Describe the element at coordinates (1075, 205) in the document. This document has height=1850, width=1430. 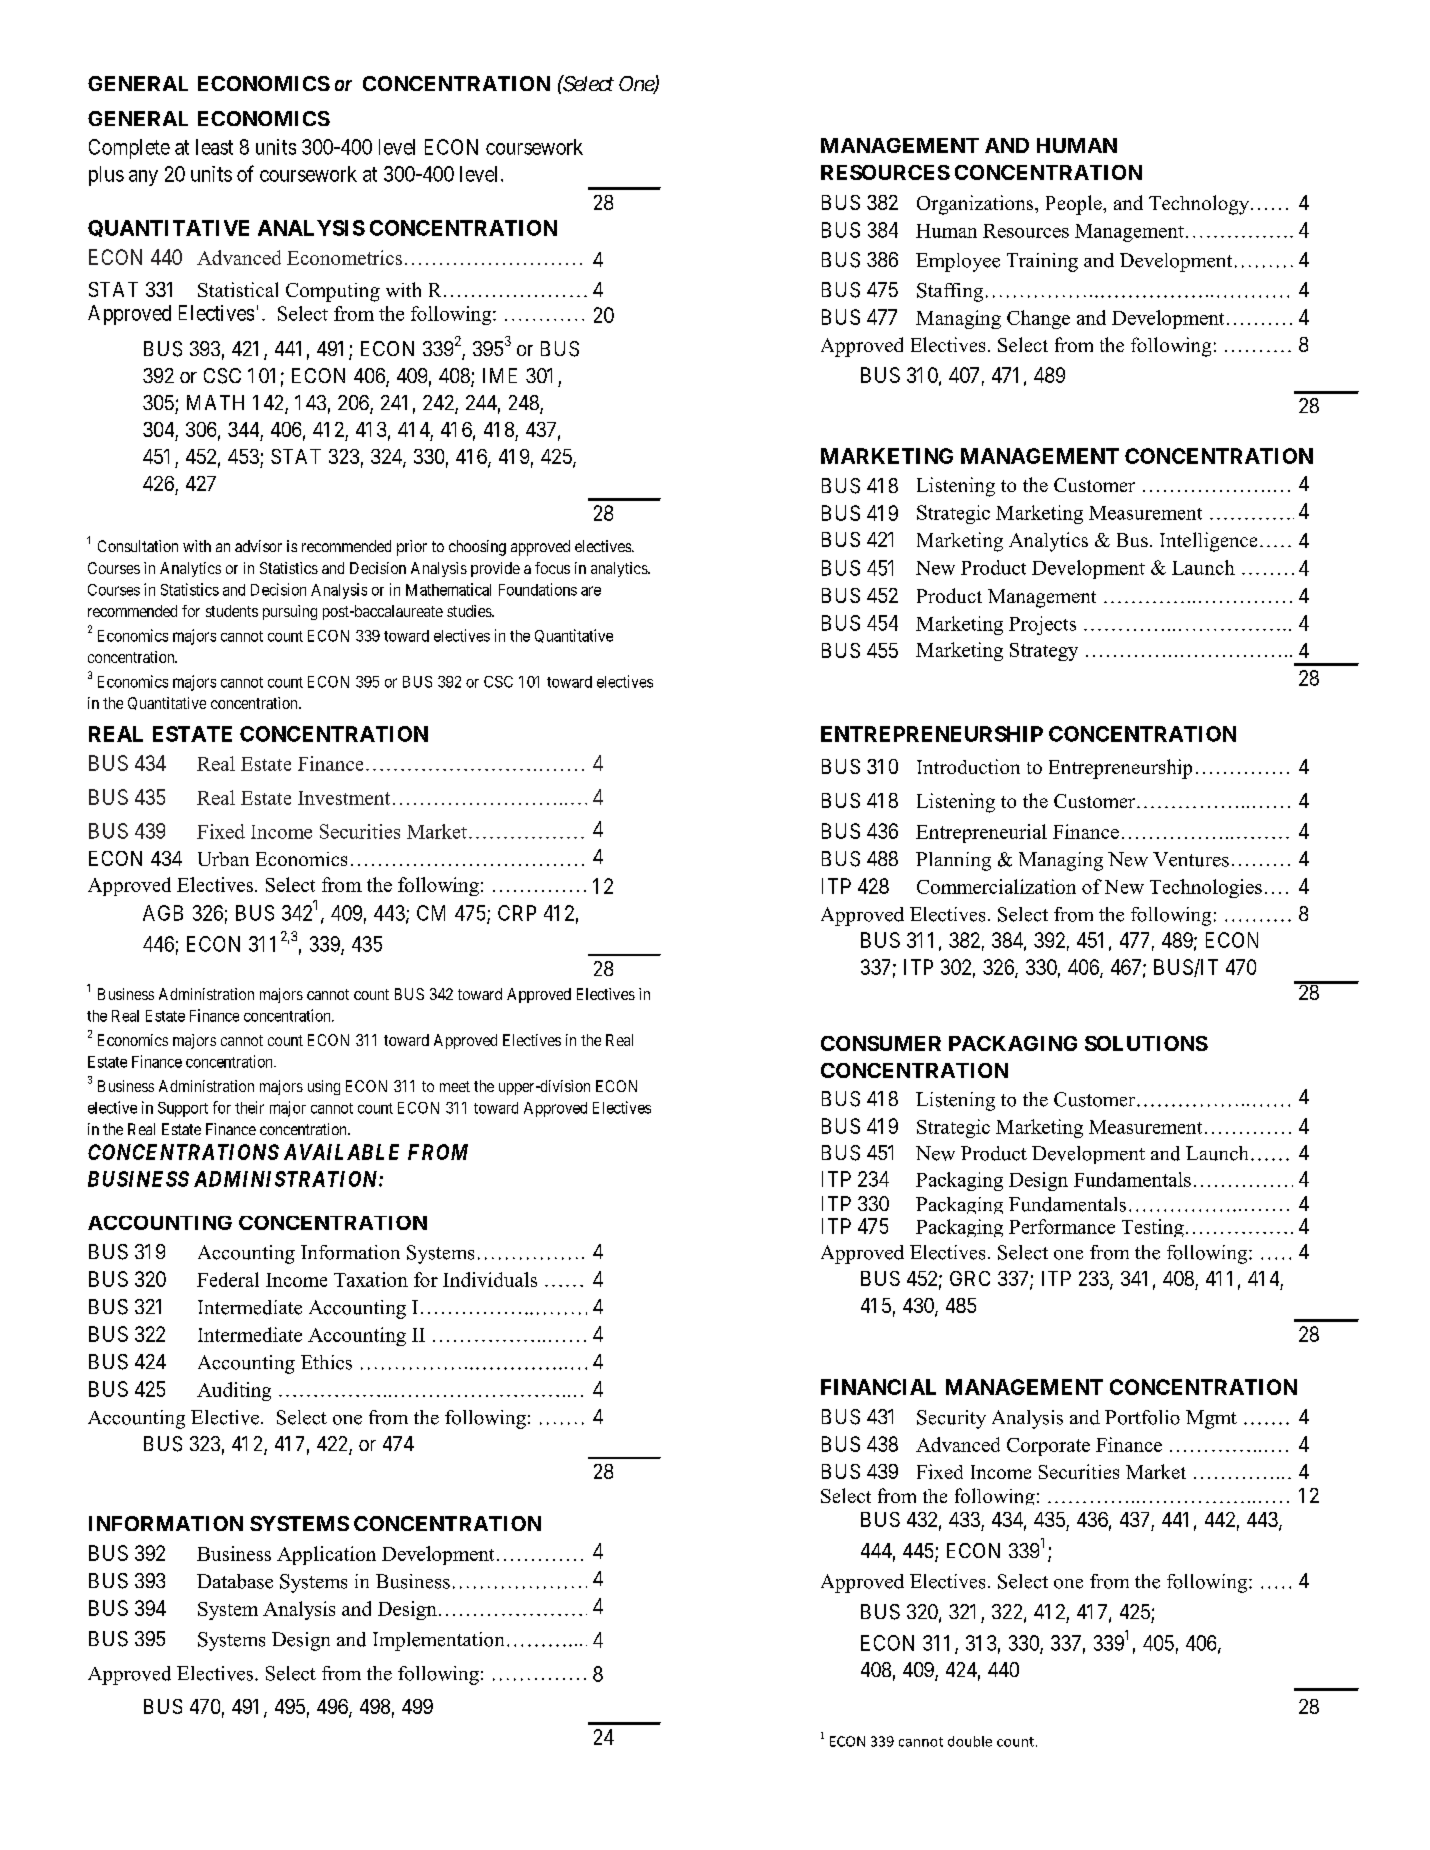
I see `People` at that location.
